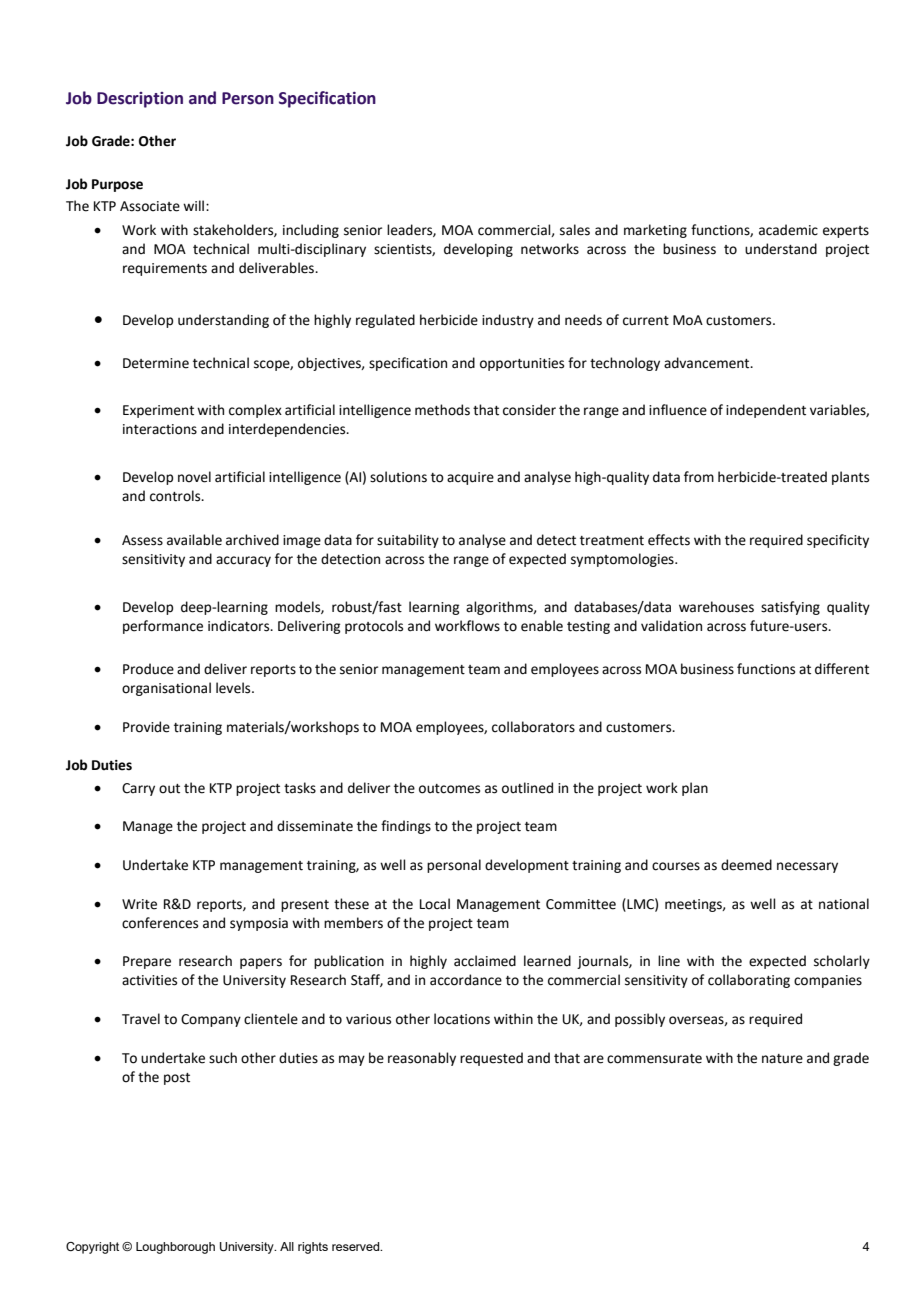 Image resolution: width=924 pixels, height=1309 pixels. I want to click on independent, so click(766, 411).
